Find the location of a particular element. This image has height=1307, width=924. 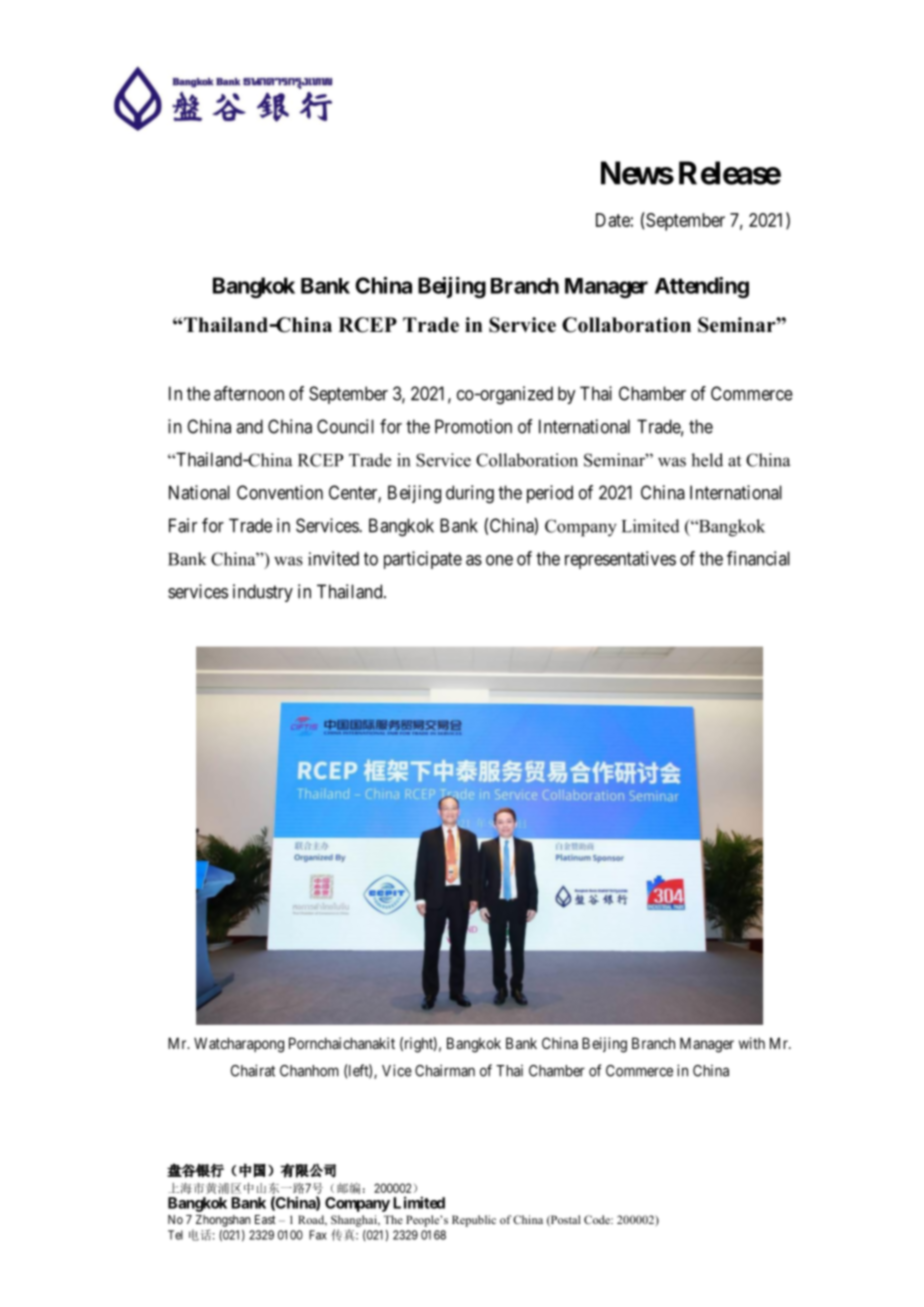

East is located at coordinates (265, 1219).
